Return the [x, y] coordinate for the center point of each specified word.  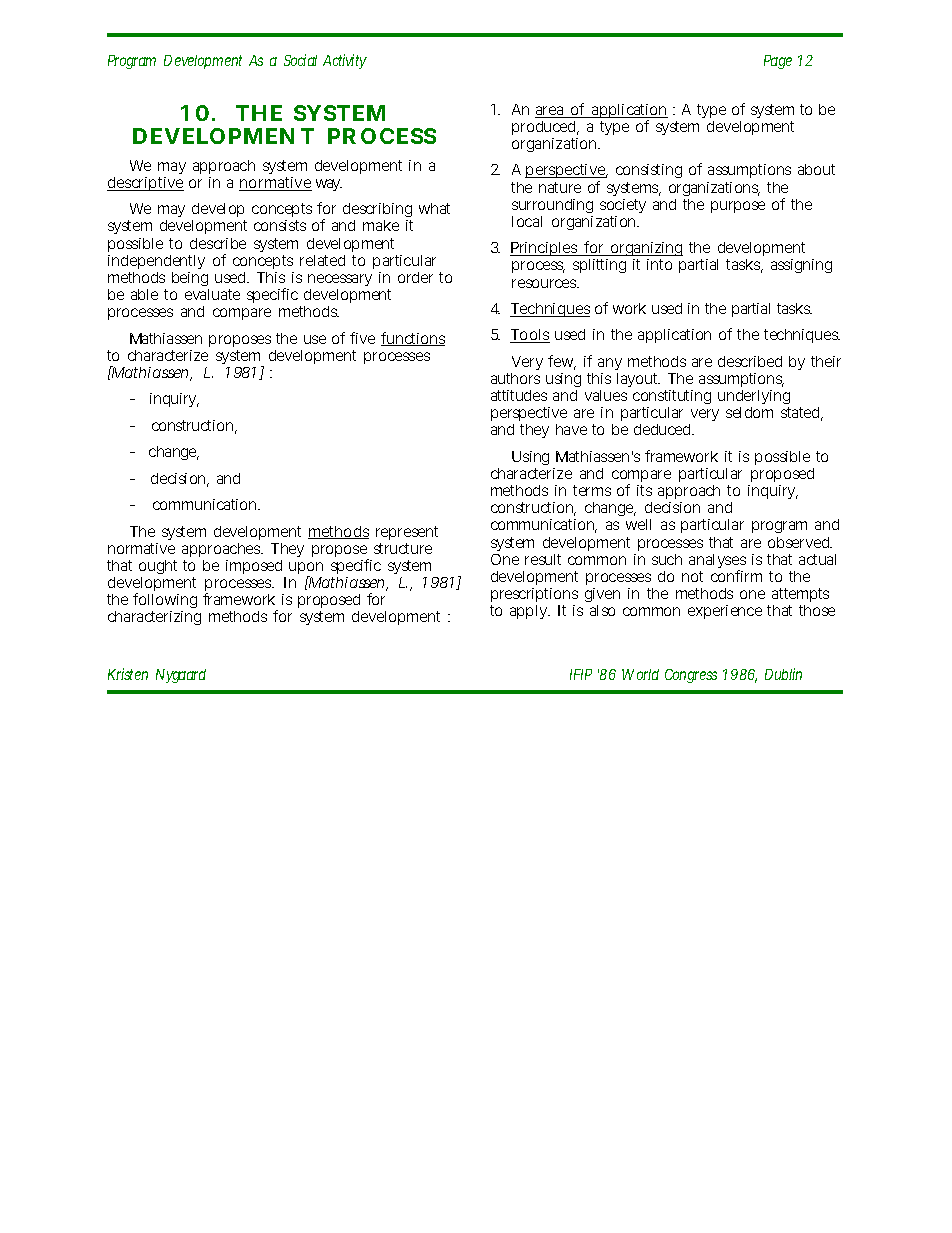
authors [515, 378]
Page [778, 62]
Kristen [128, 674]
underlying [754, 399]
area [551, 112]
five [362, 338]
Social [300, 60]
